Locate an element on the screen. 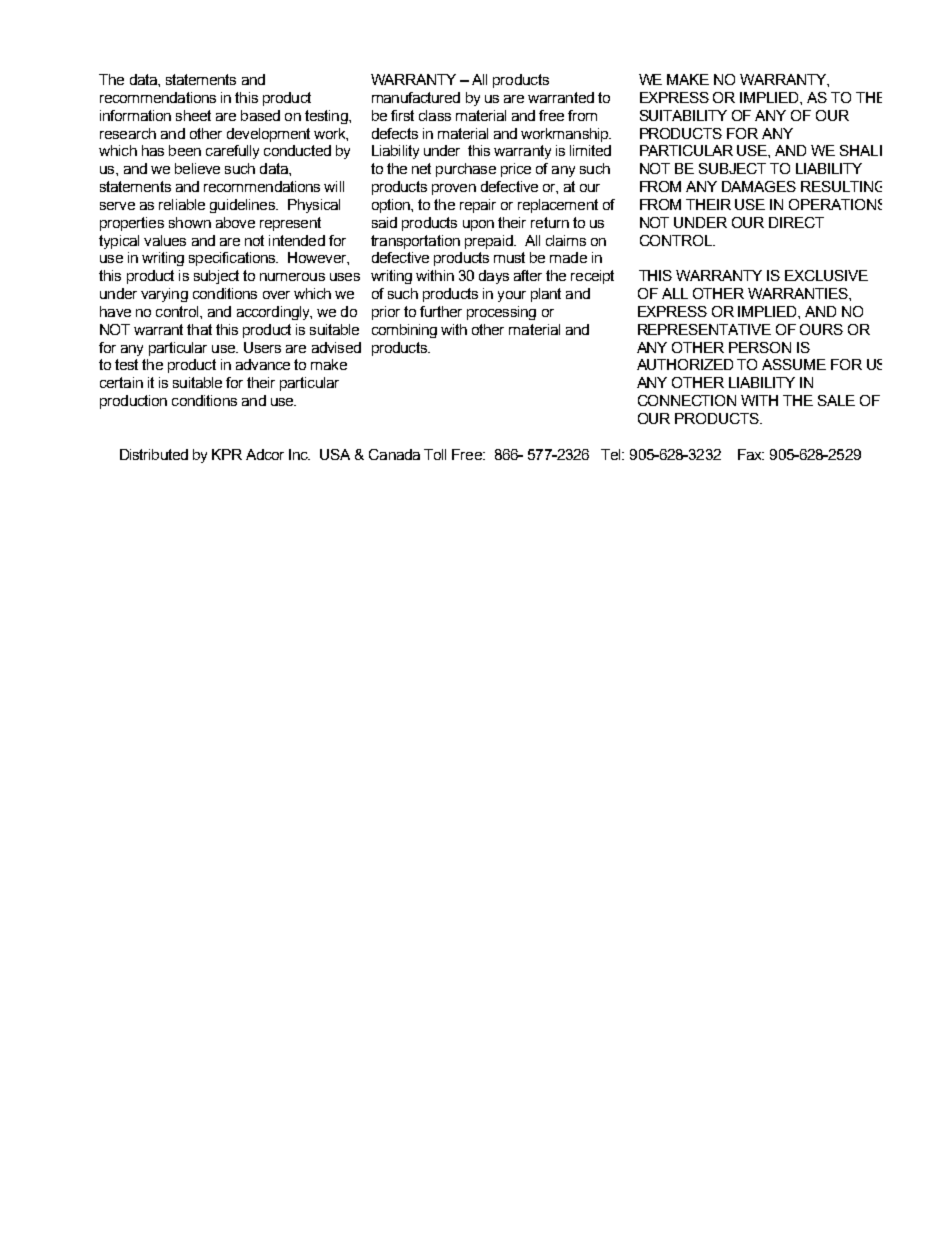  shown is located at coordinates (190, 222).
